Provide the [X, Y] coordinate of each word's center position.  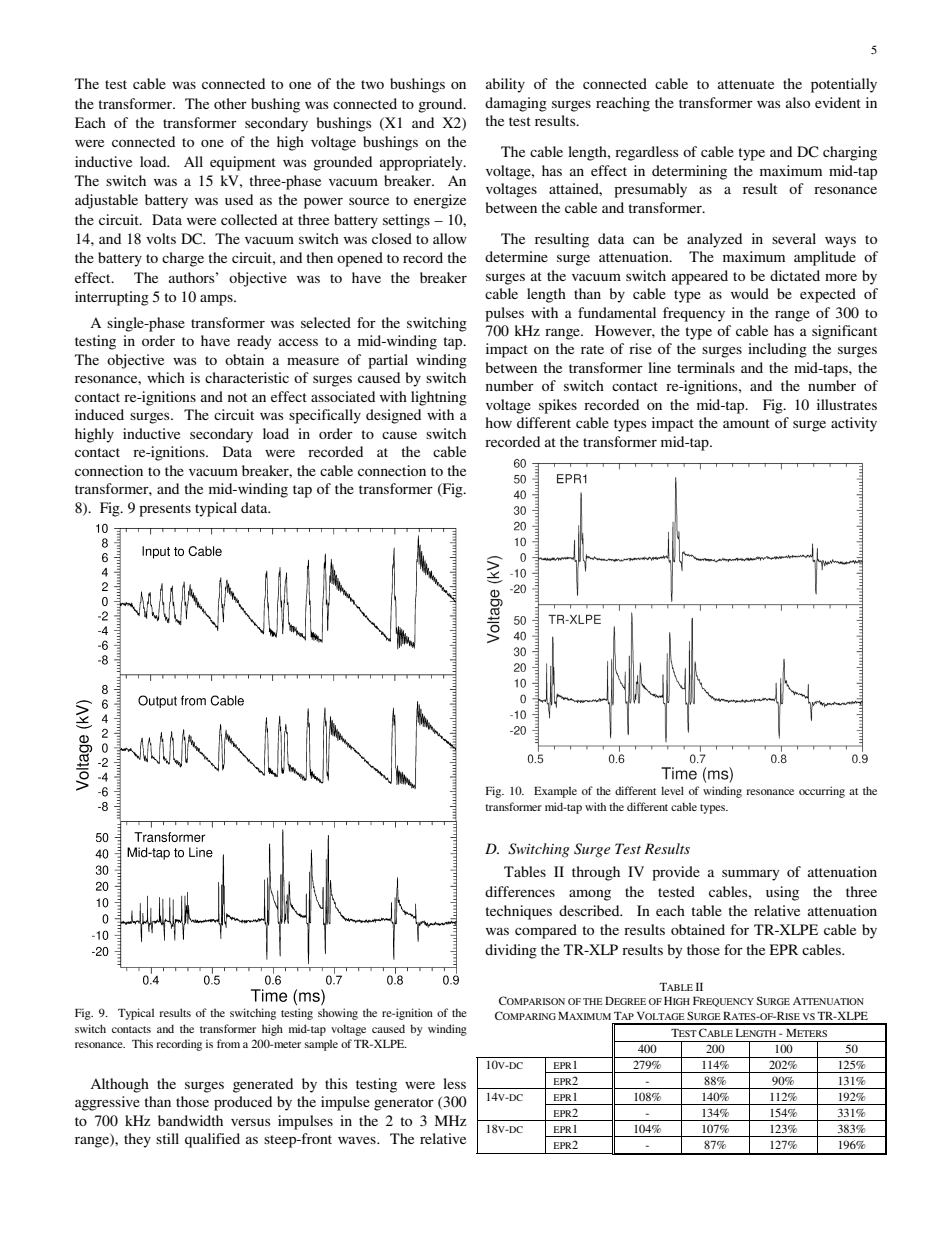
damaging [516, 104]
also [798, 102]
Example [555, 792]
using [782, 893]
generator [404, 1104]
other [230, 103]
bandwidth [190, 1120]
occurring [822, 792]
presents [165, 510]
